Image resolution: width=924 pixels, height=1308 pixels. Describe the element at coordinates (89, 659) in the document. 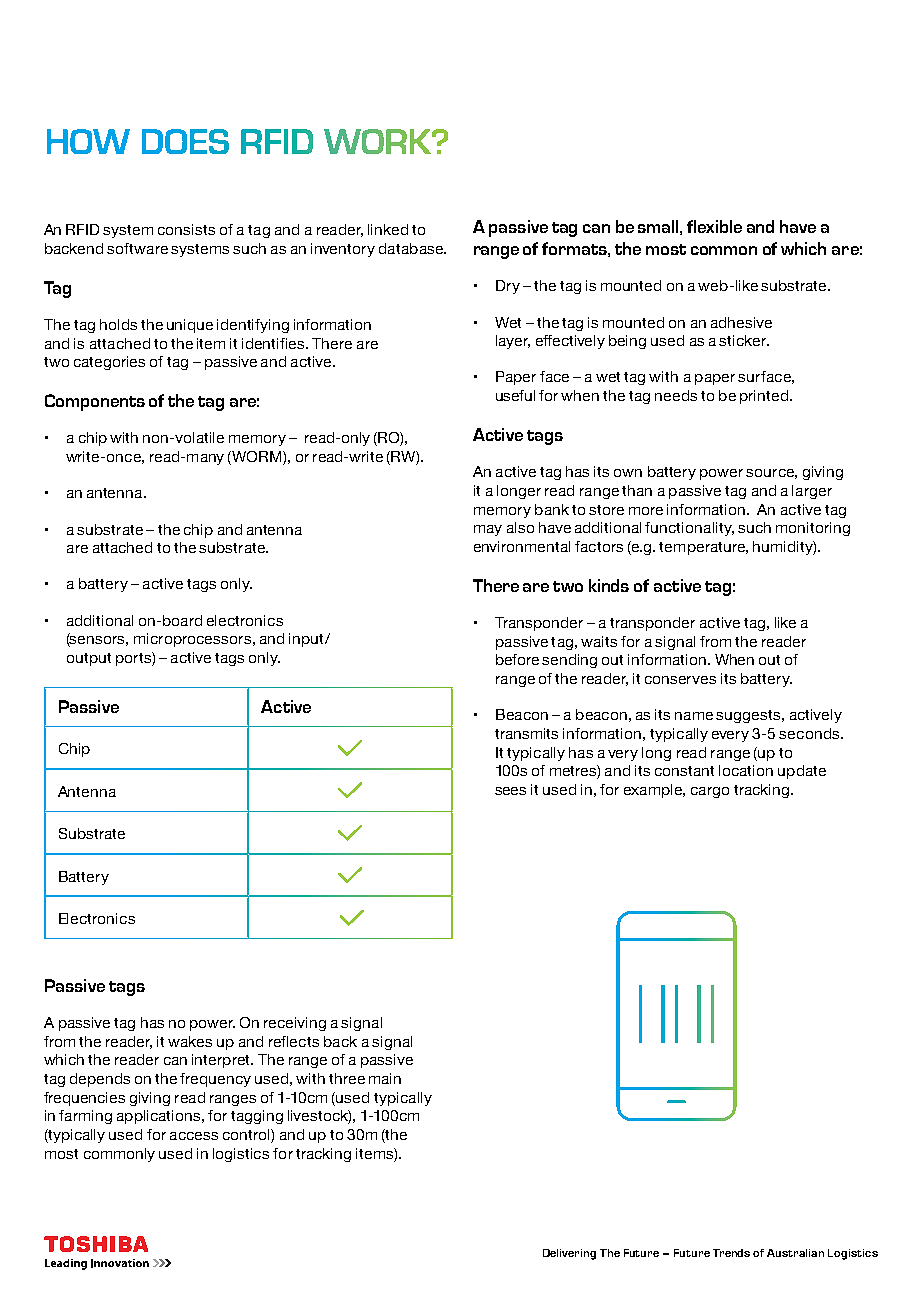

I see `output` at that location.
